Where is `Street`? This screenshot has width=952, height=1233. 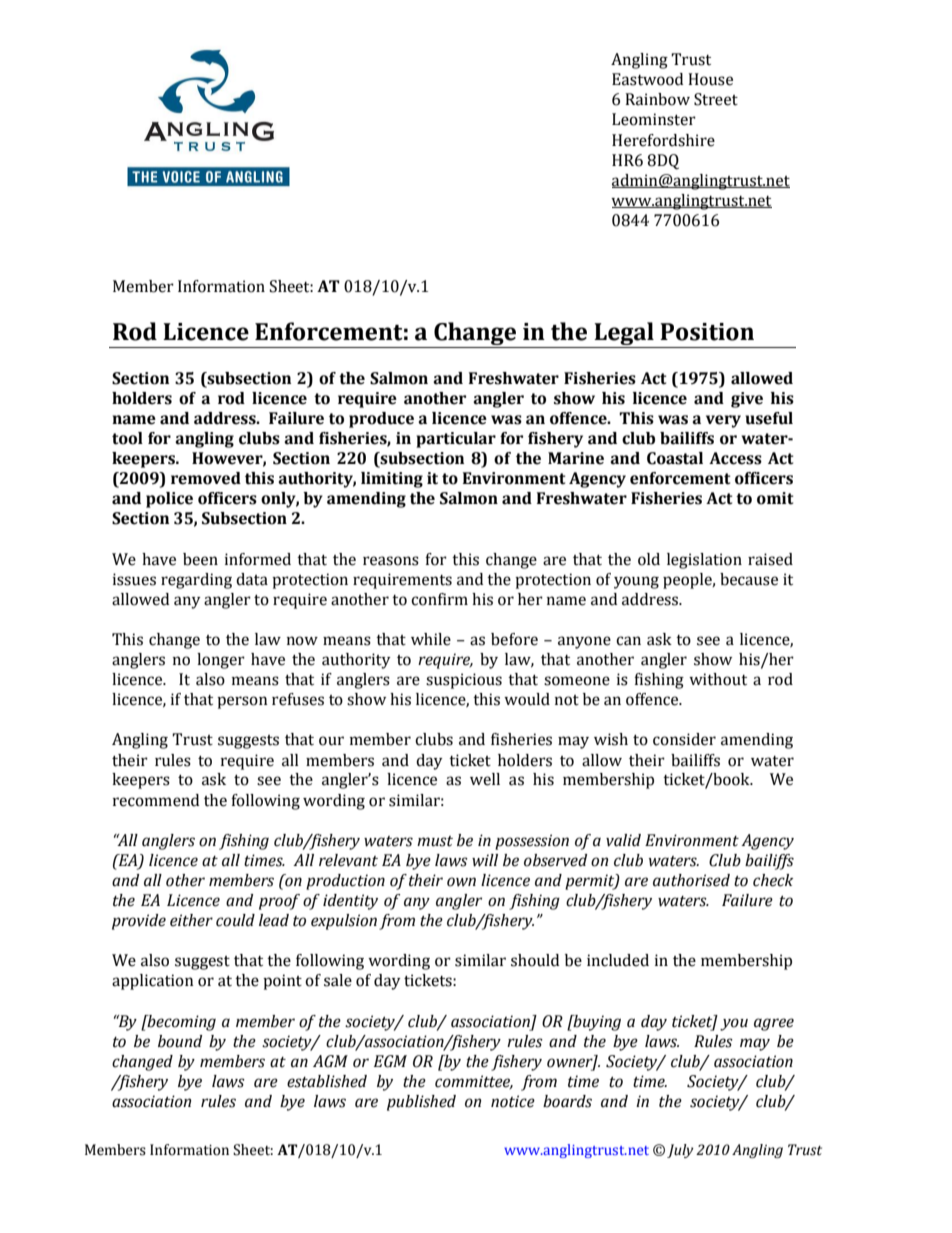
Street is located at coordinates (716, 99).
